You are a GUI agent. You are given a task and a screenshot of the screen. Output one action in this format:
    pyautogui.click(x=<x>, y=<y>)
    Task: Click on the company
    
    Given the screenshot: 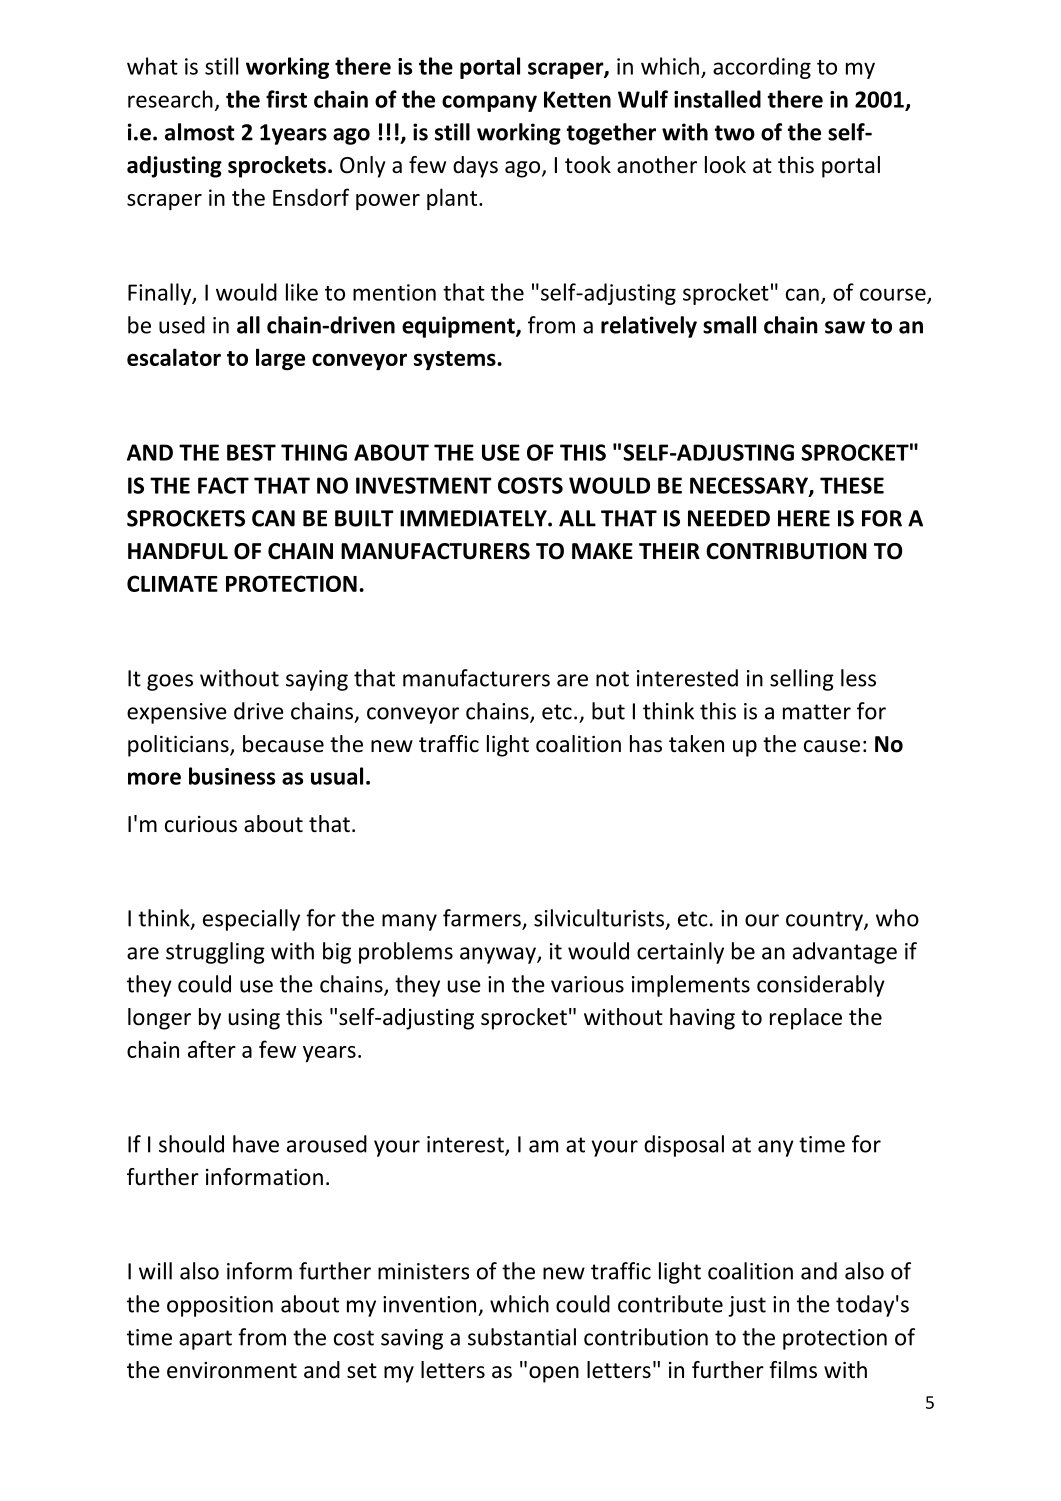 What is the action you would take?
    pyautogui.click(x=489, y=103)
